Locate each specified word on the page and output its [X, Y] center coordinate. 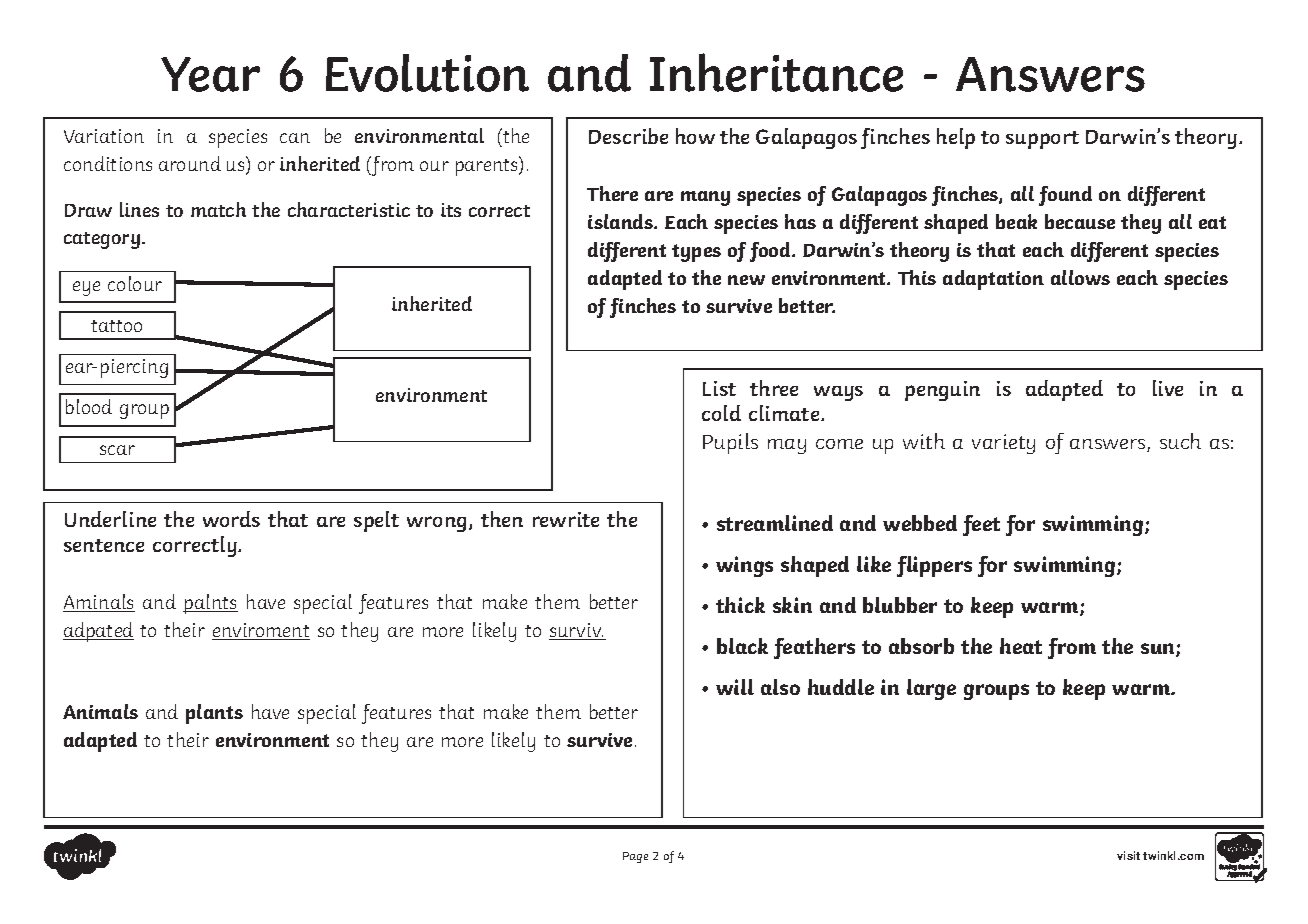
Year [210, 74]
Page [635, 857]
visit [1128, 855]
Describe [628, 136]
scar [117, 450]
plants [214, 714]
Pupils [730, 443]
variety [1003, 444]
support [1042, 140]
